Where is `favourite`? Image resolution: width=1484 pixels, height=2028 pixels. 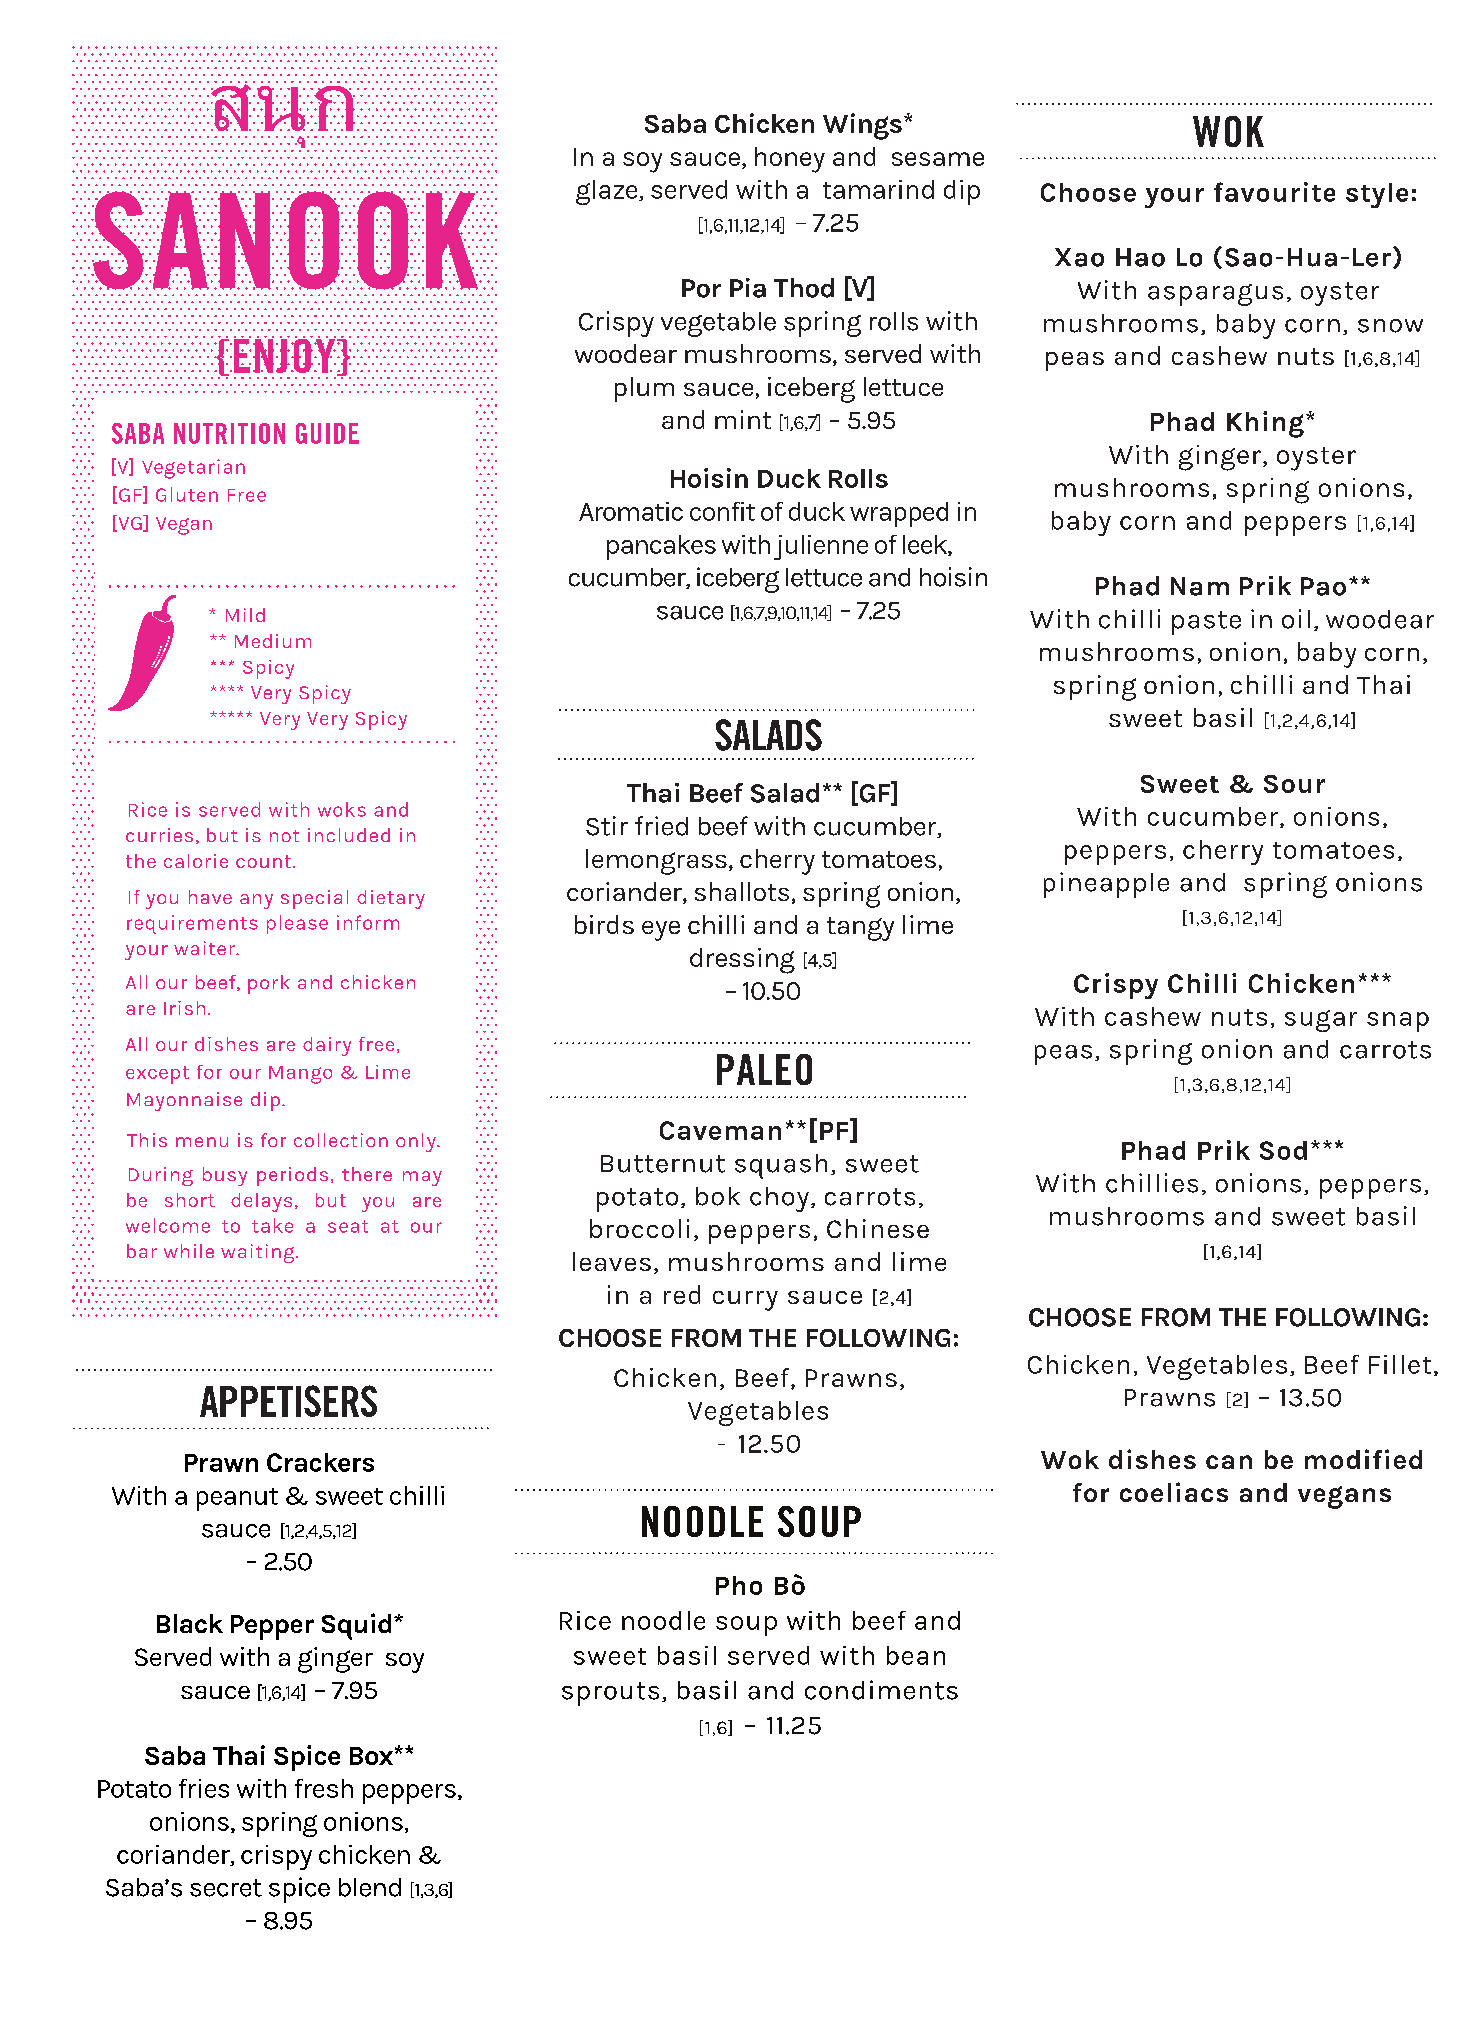 favourite is located at coordinates (1274, 192).
